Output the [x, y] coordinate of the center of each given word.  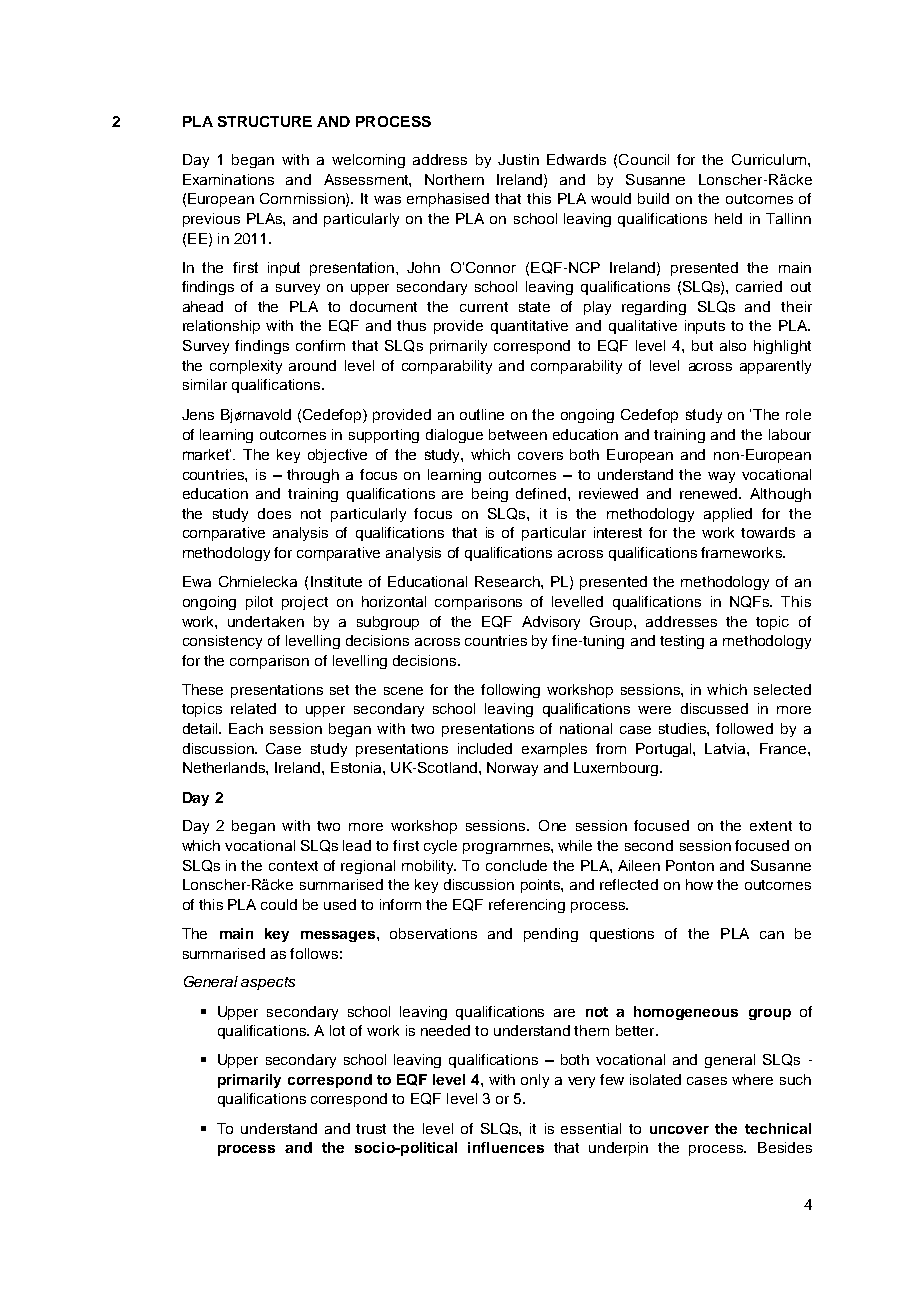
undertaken [266, 621]
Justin [518, 159]
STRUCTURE [265, 121]
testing [682, 642]
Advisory [551, 623]
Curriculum [769, 159]
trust [371, 1129]
